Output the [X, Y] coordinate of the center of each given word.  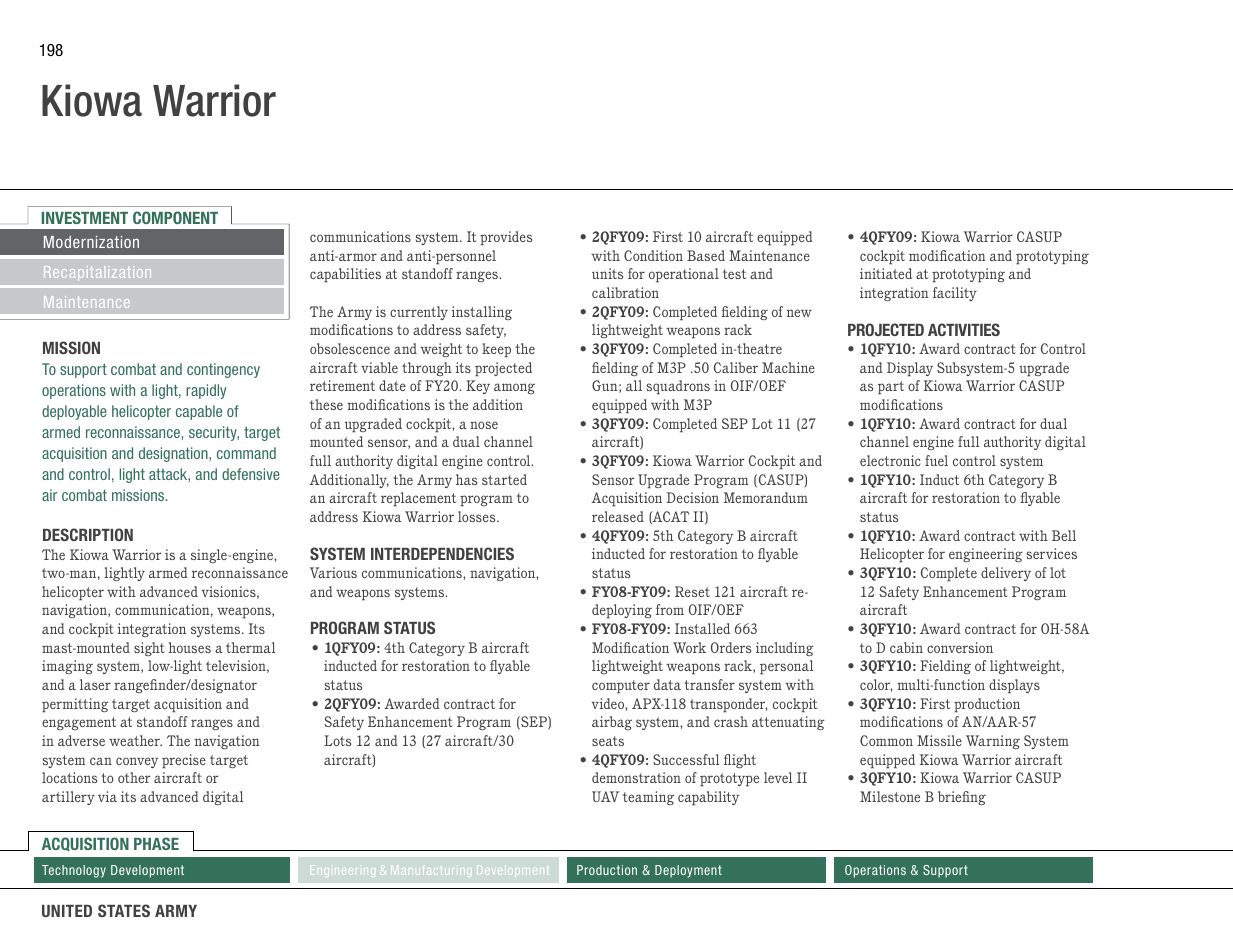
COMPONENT [175, 217]
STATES [124, 910]
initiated [886, 273]
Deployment [688, 871]
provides [506, 238]
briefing [962, 798]
